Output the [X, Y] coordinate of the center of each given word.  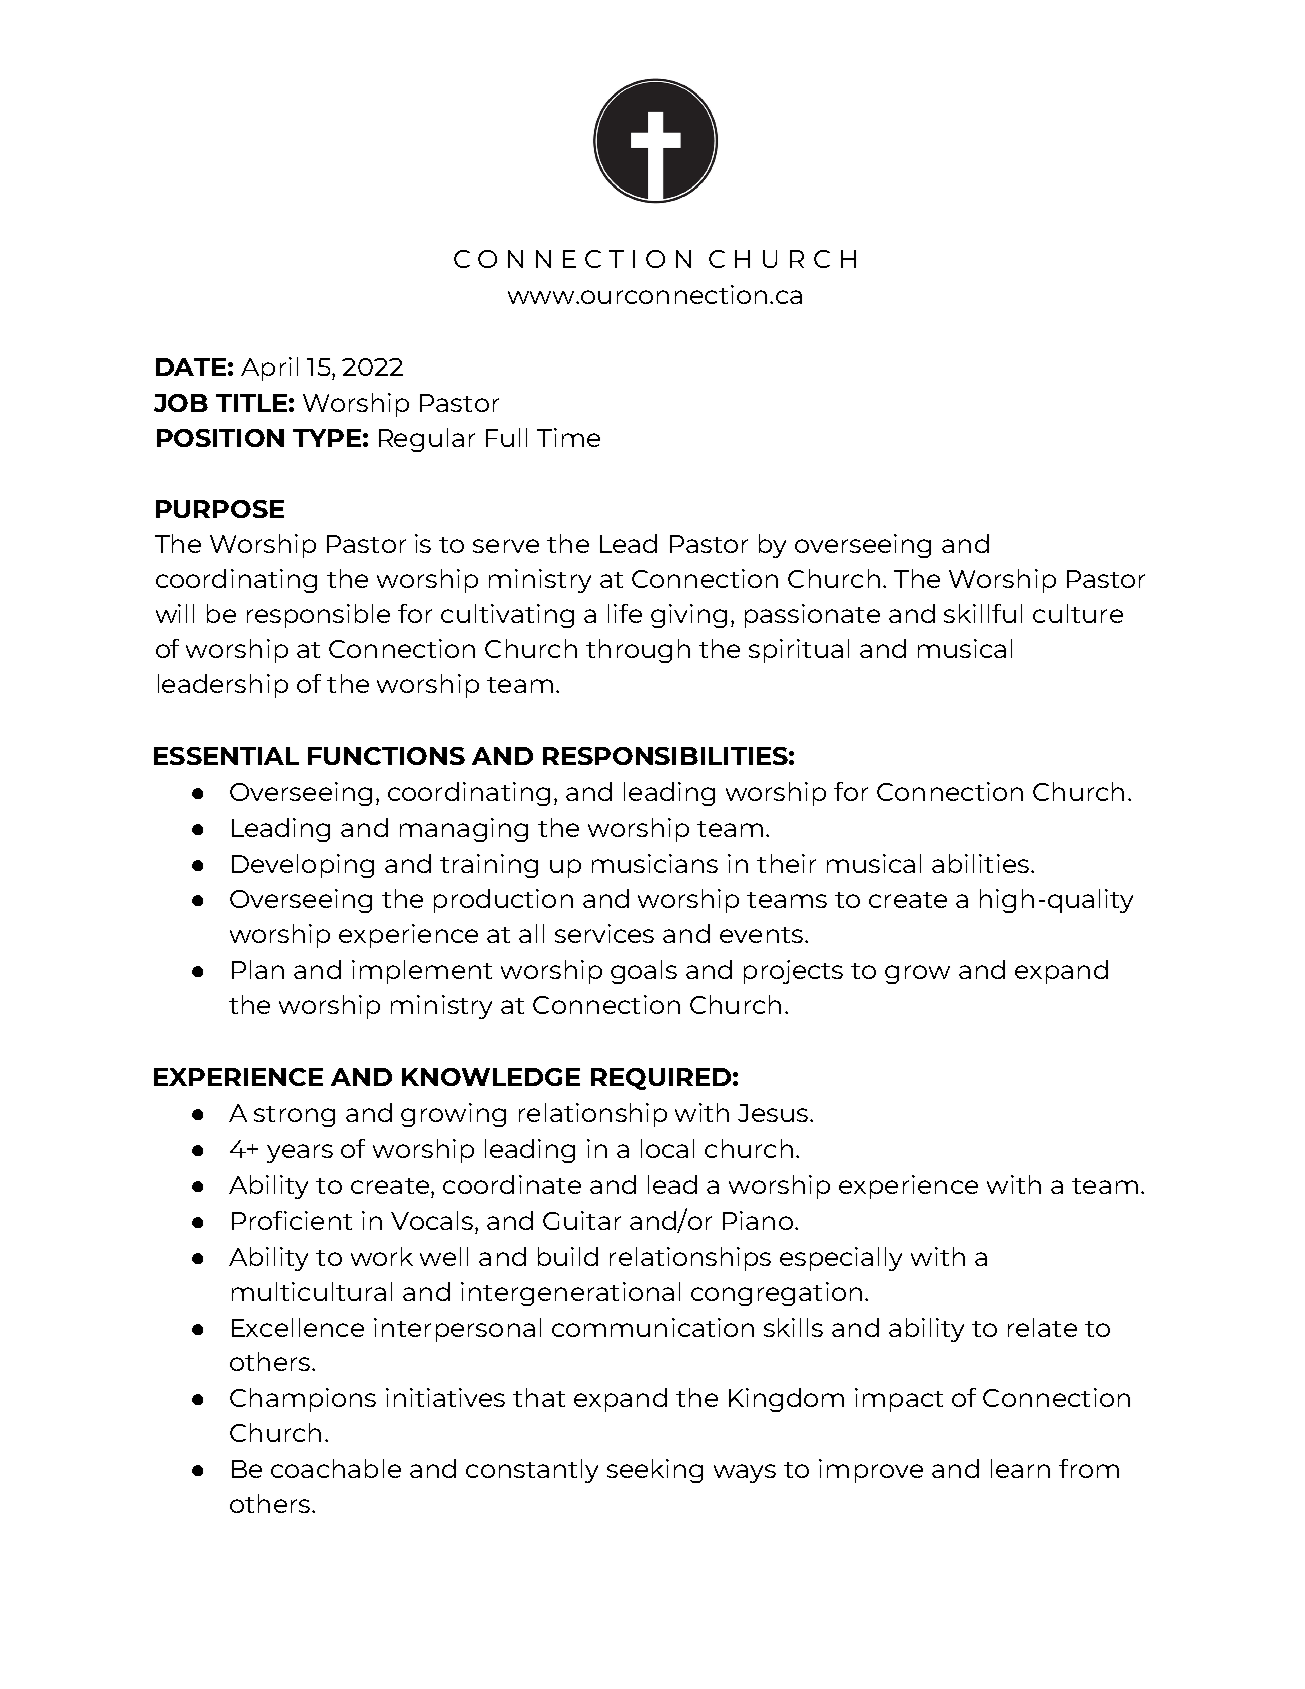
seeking [655, 1471]
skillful [983, 613]
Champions [303, 1400]
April [269, 369]
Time [568, 437]
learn [1020, 1468]
